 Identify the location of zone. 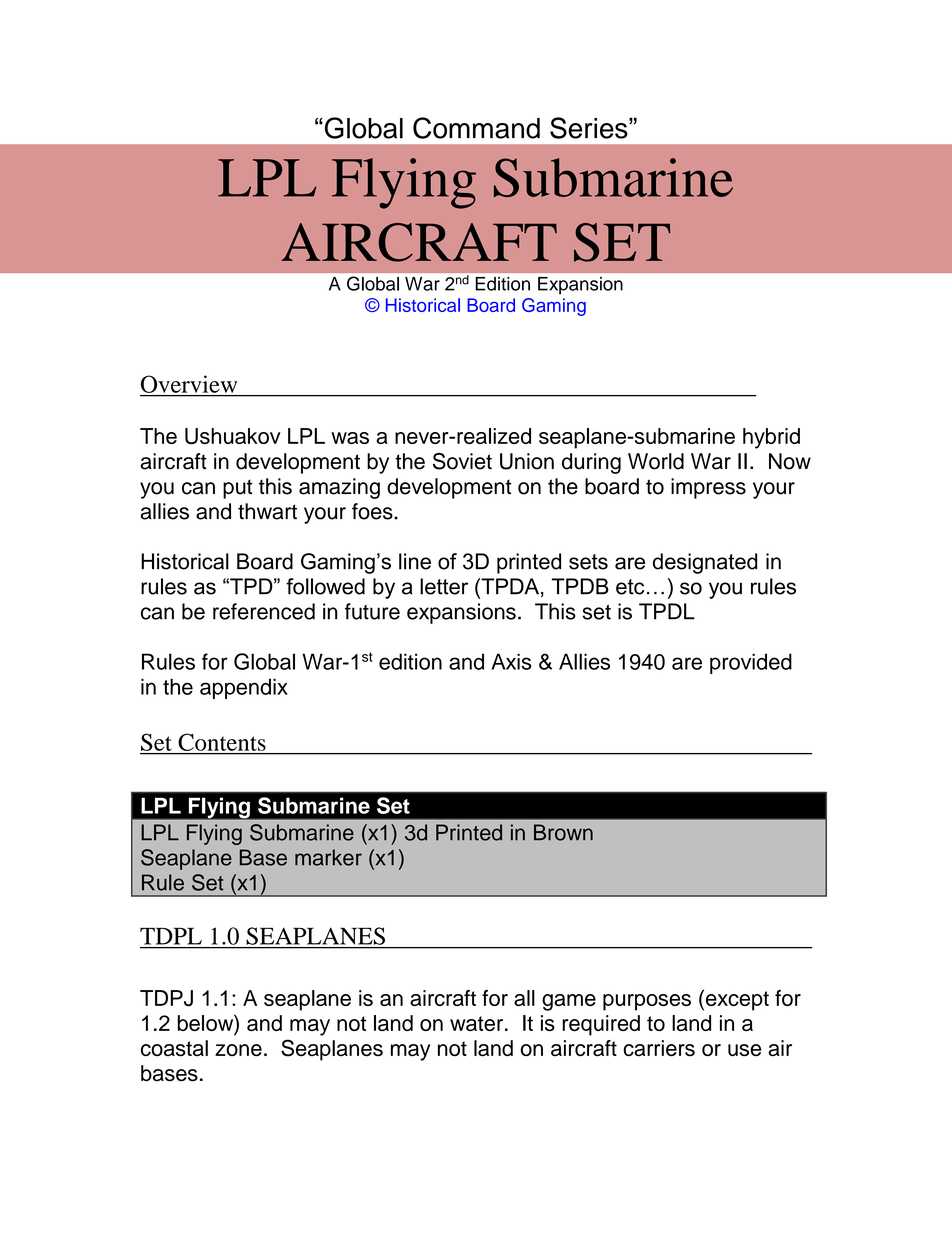
(238, 1050).
